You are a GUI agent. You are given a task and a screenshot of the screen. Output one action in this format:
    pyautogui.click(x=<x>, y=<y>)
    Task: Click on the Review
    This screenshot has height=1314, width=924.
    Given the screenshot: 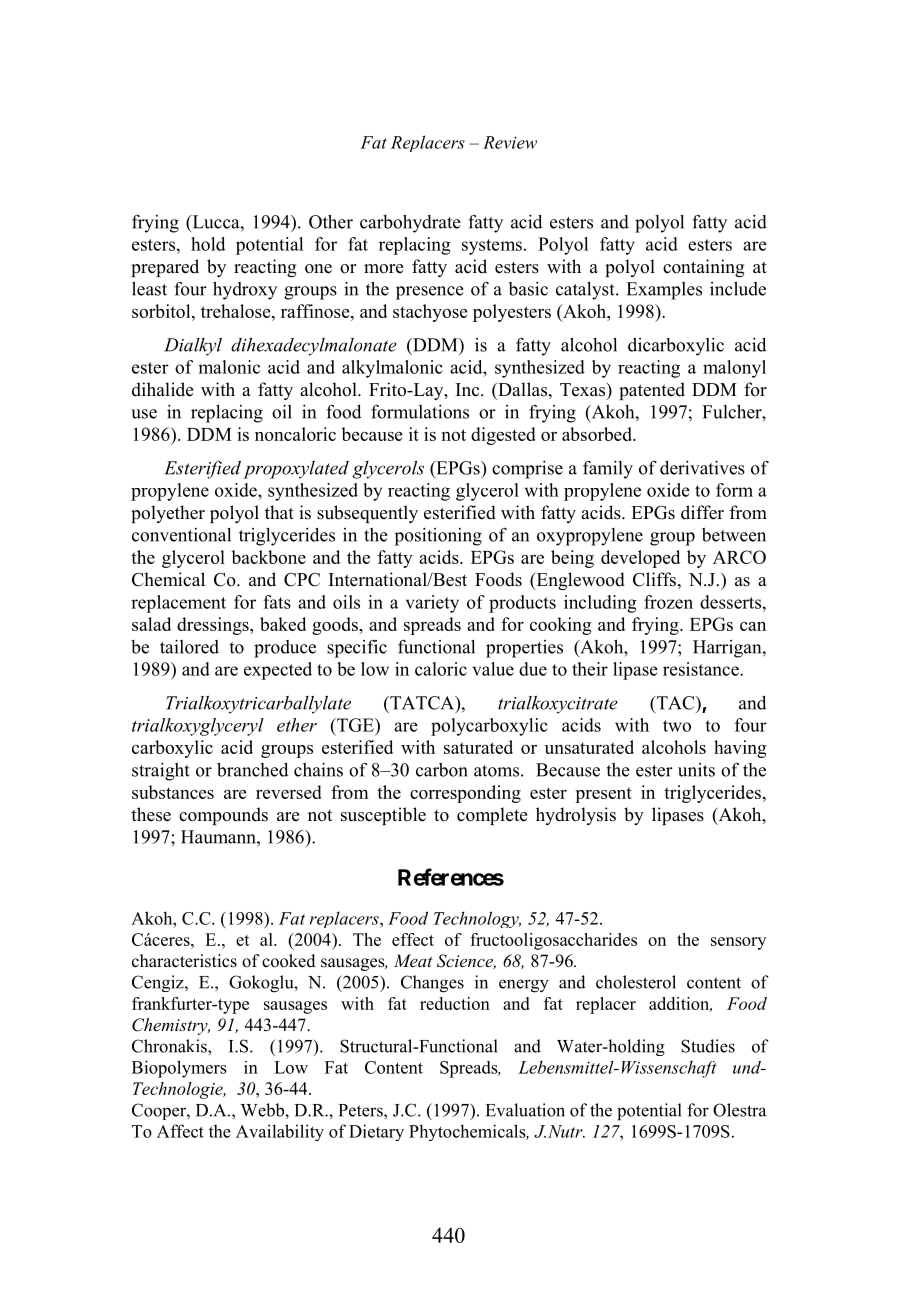 What is the action you would take?
    pyautogui.click(x=510, y=142)
